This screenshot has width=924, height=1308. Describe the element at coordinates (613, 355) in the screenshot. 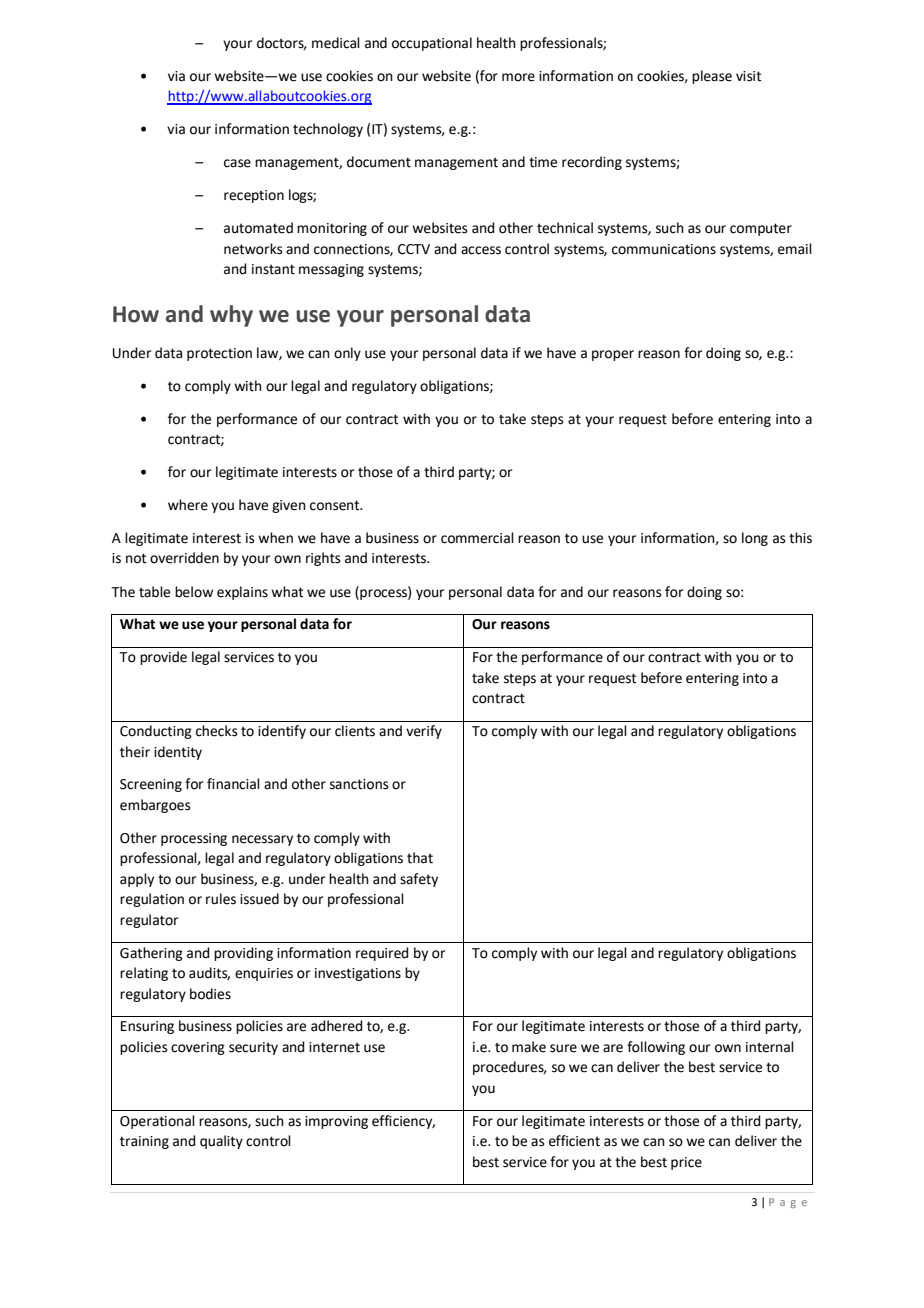

I see `proper` at that location.
